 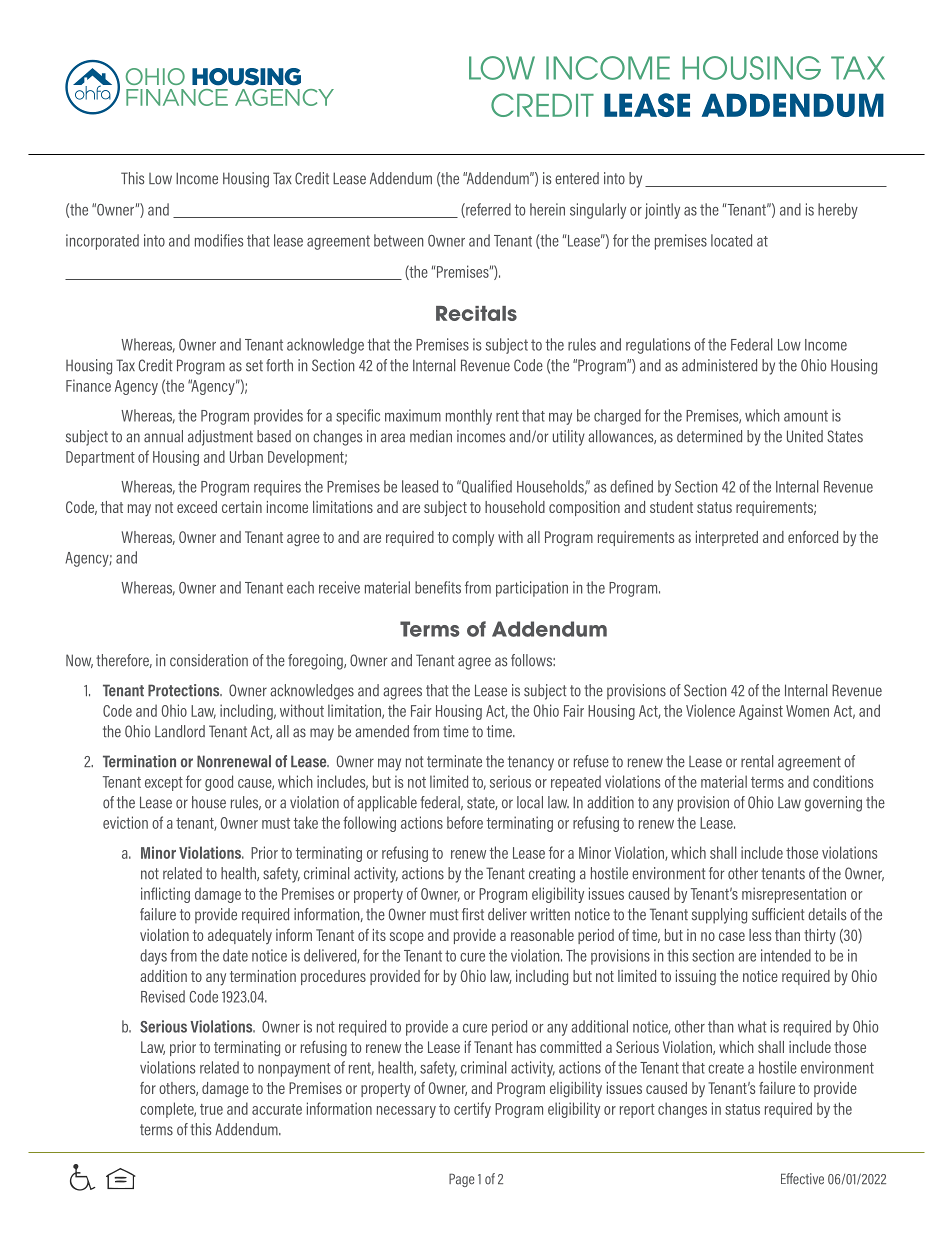 What do you see at coordinates (727, 538) in the screenshot?
I see `interpreted` at bounding box center [727, 538].
